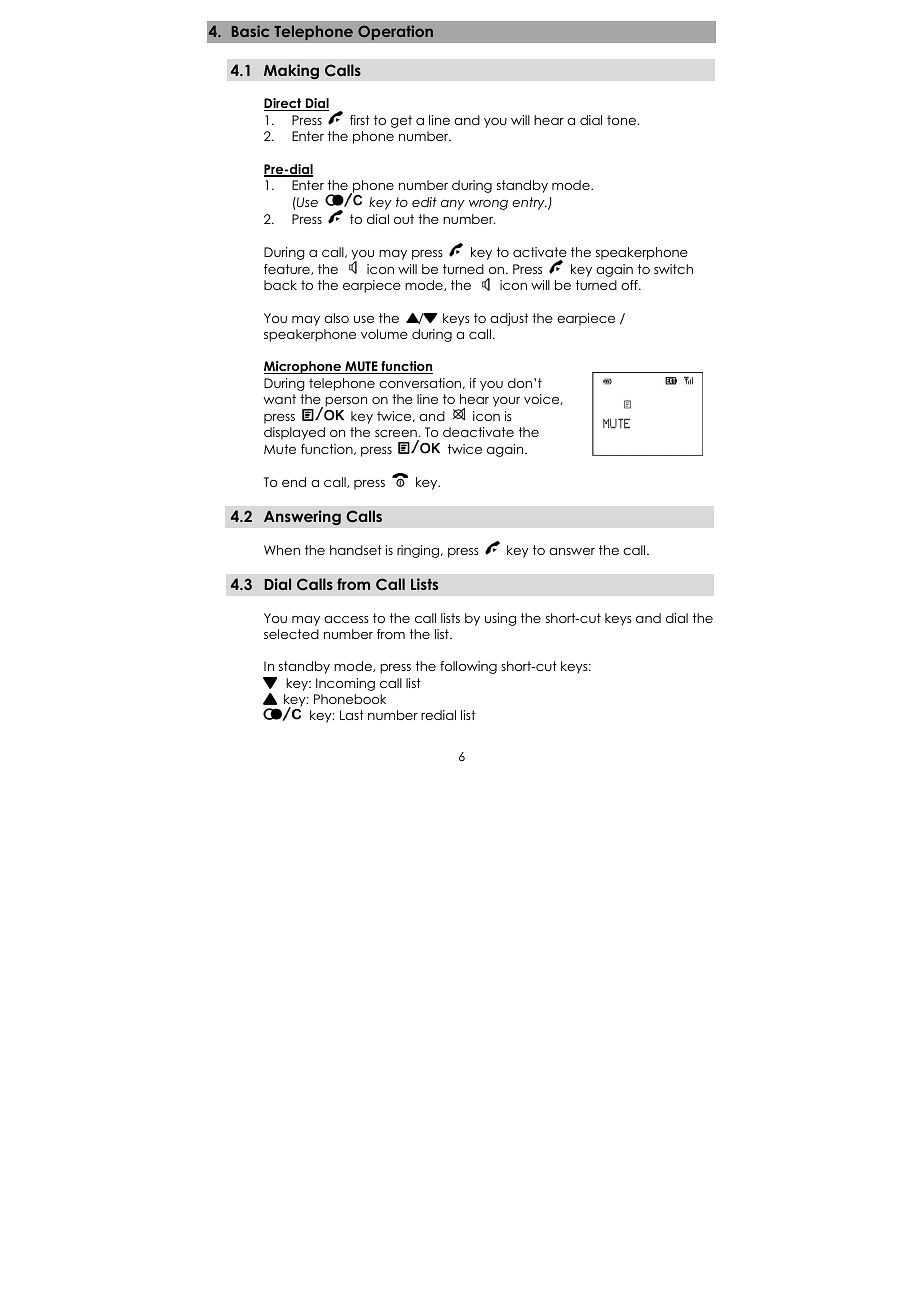 Image resolution: width=924 pixels, height=1308 pixels. Describe the element at coordinates (500, 619) in the page. I see `using` at that location.
